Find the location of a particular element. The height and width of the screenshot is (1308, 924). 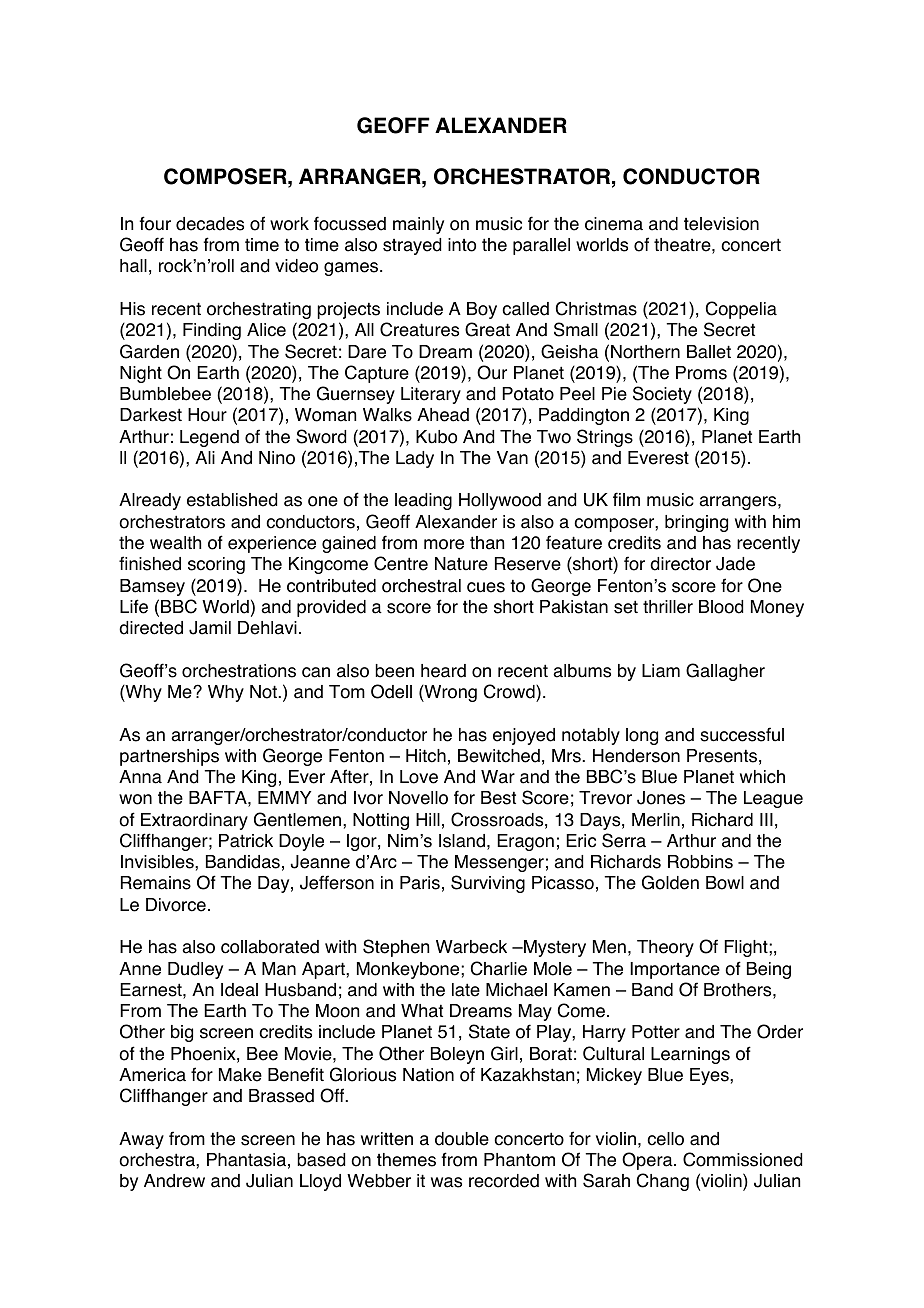

television is located at coordinates (721, 224).
